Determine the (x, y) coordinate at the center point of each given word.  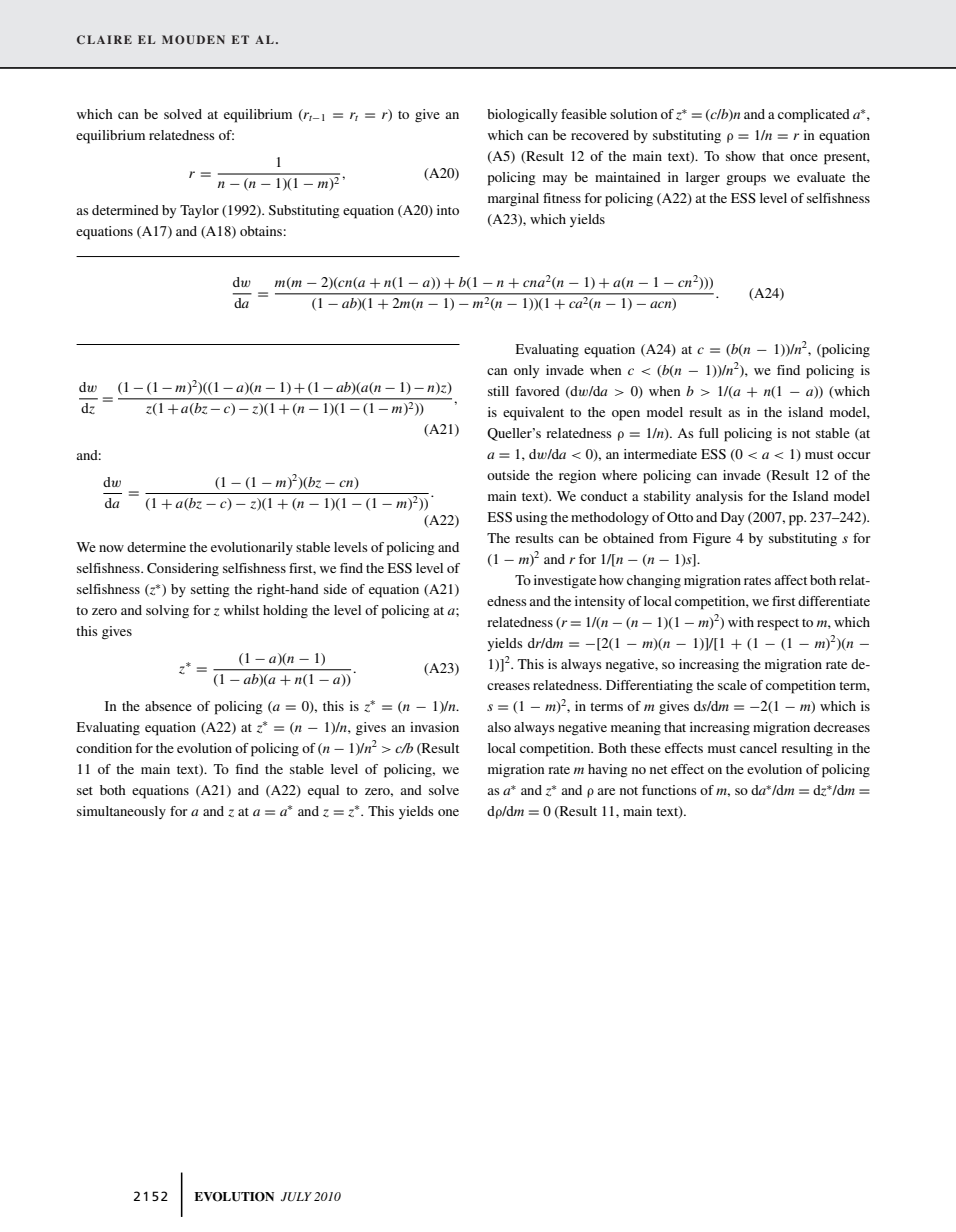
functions (669, 790)
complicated (814, 116)
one (448, 812)
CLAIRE (104, 39)
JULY (296, 1197)
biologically (522, 116)
